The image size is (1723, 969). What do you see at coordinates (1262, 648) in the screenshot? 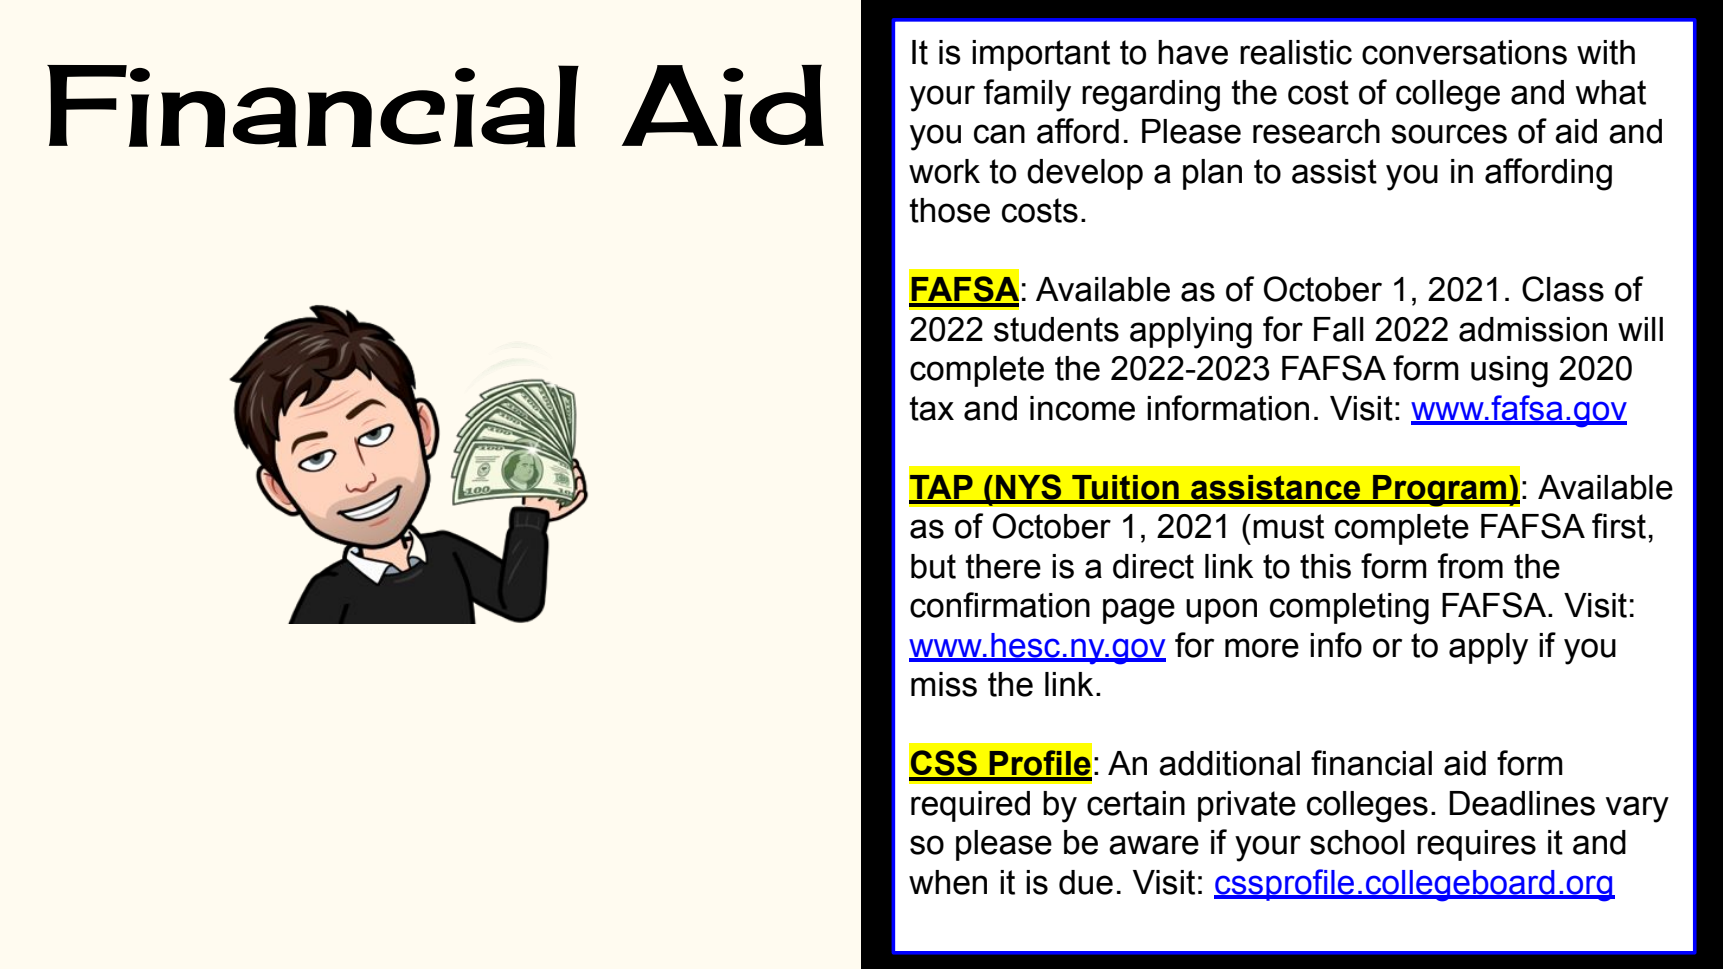
I see `more` at bounding box center [1262, 648].
